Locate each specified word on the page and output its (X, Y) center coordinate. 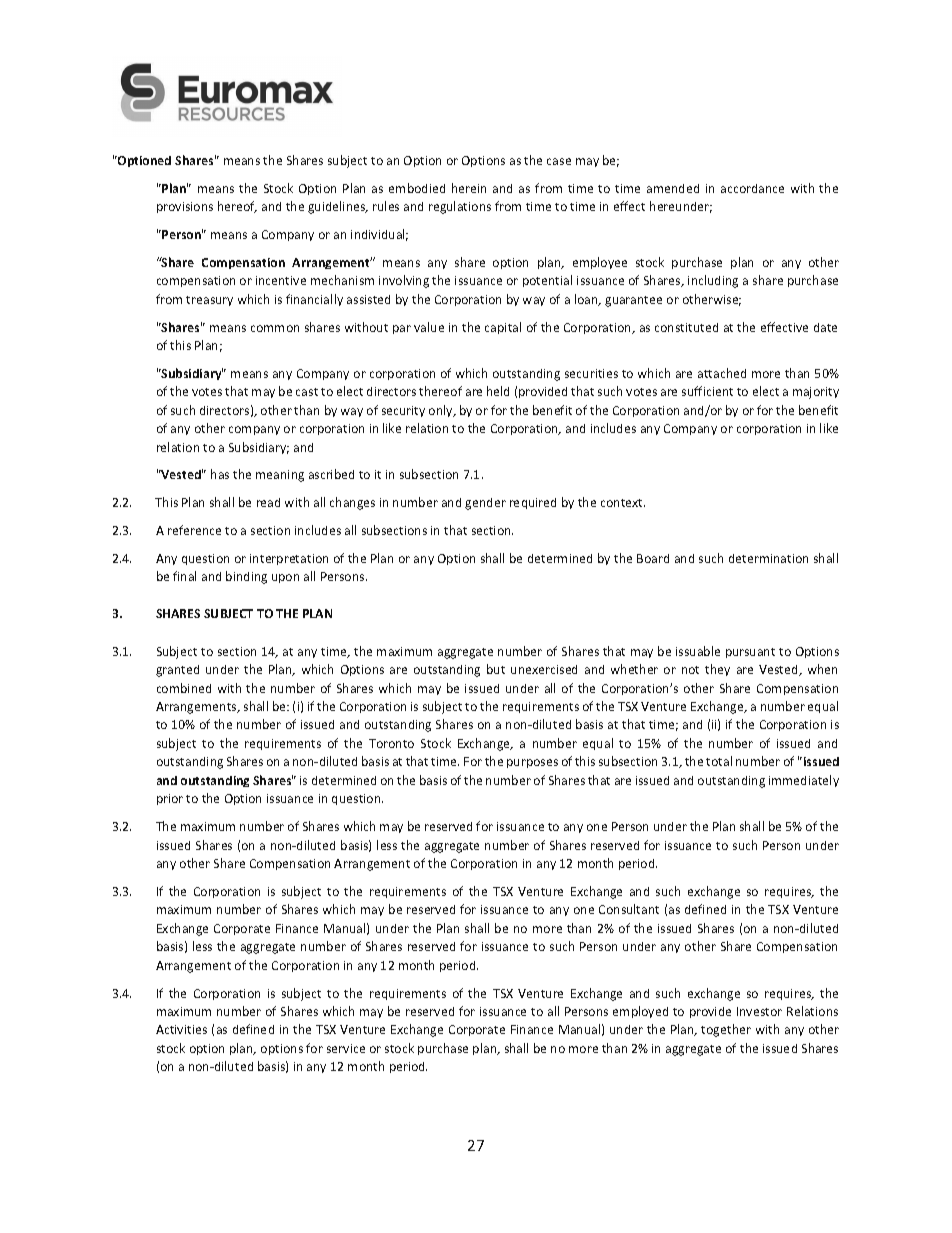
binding (246, 577)
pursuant (750, 653)
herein (469, 188)
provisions (185, 207)
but (496, 669)
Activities (181, 1029)
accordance (752, 188)
